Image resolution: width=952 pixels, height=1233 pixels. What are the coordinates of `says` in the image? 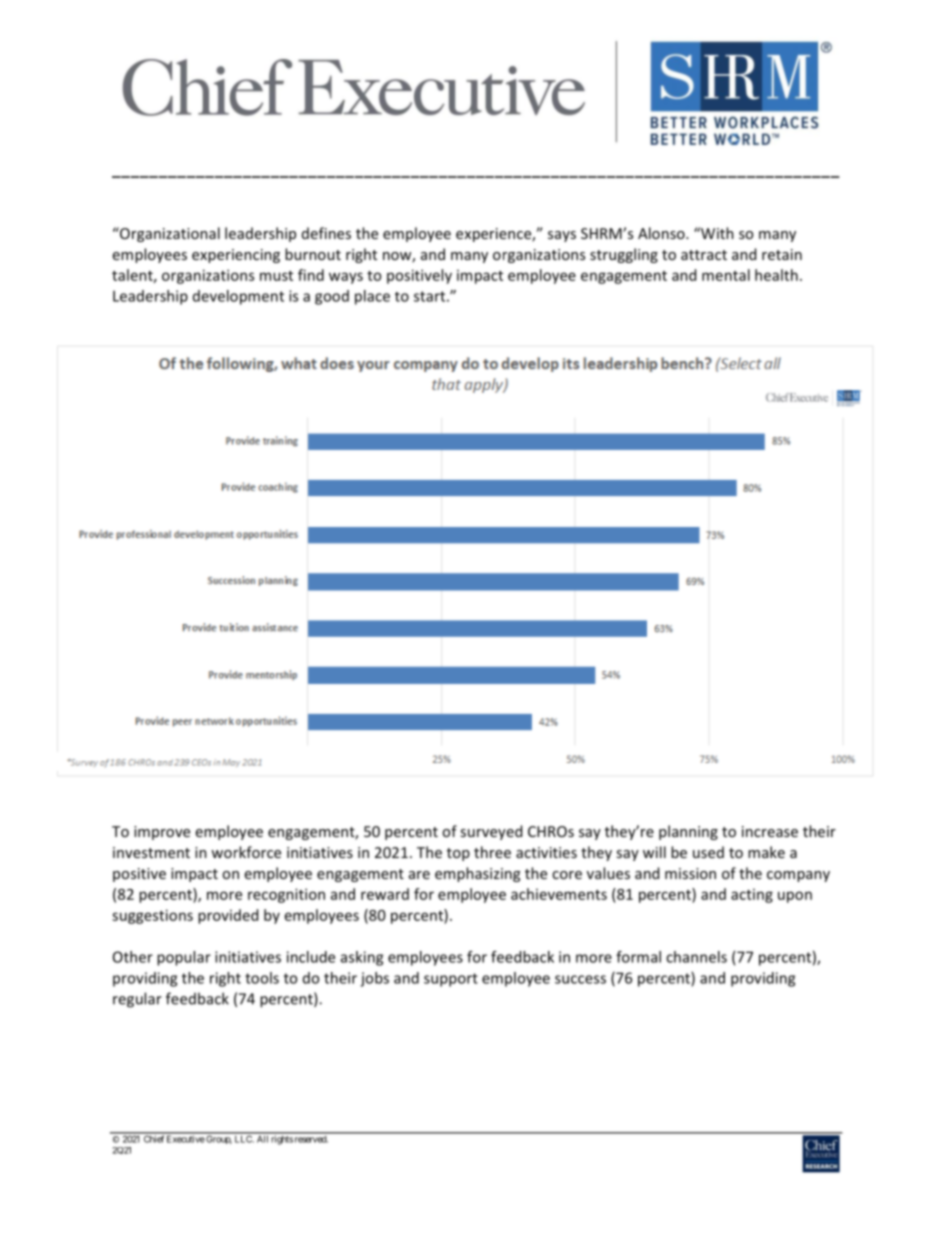 It's located at (562, 236).
